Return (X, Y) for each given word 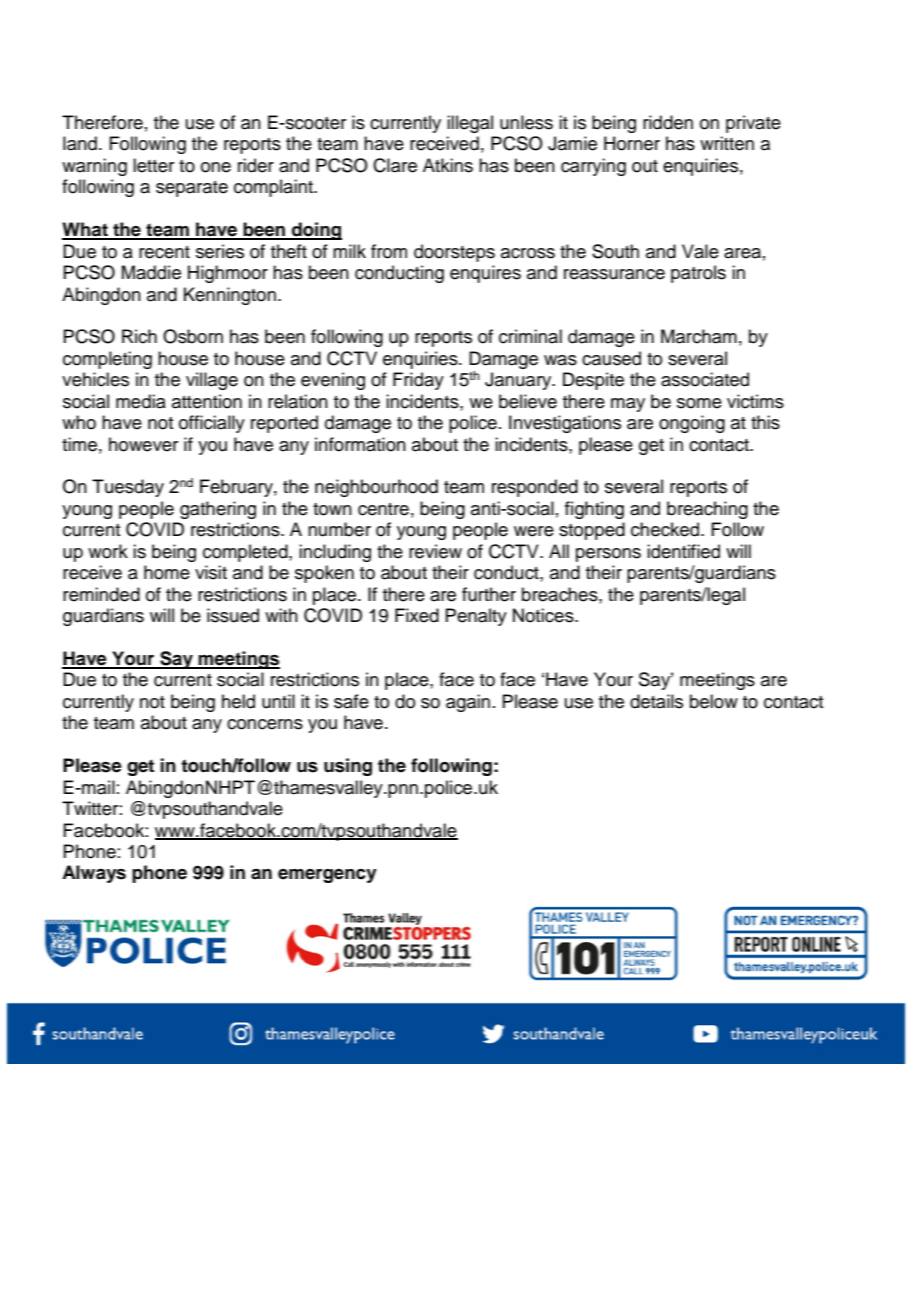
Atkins (448, 165)
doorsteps (454, 253)
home (167, 572)
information (360, 444)
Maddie (151, 272)
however (143, 444)
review (435, 551)
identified (683, 551)
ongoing (692, 424)
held (238, 701)
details (656, 701)
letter (153, 165)
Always (94, 874)
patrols (698, 274)
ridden (668, 122)
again (468, 703)
